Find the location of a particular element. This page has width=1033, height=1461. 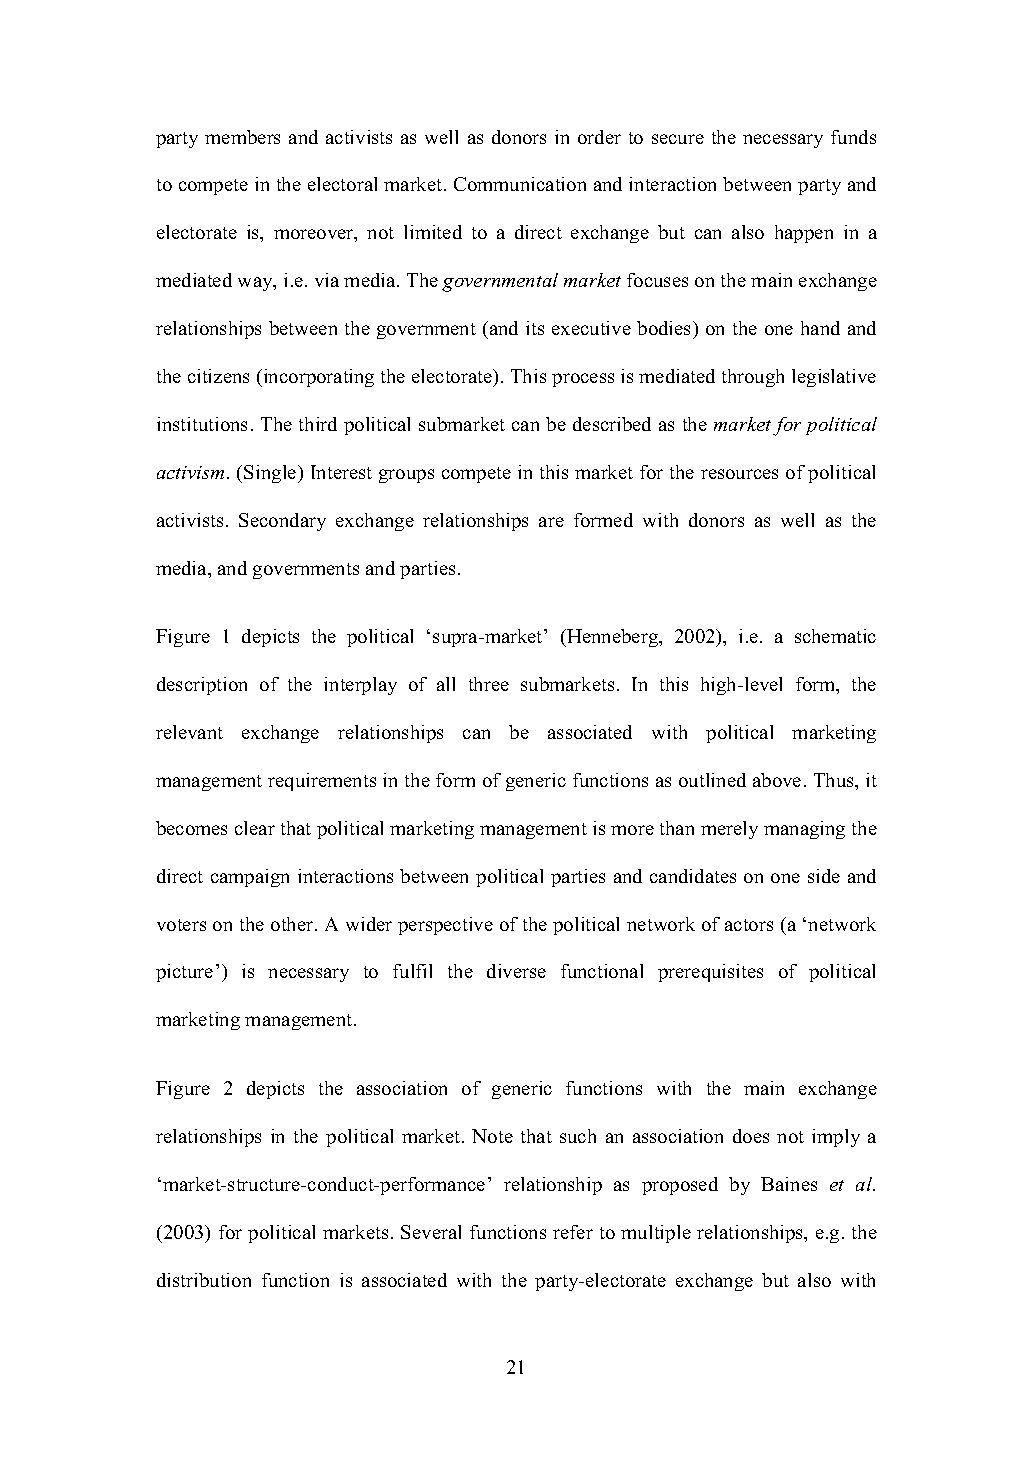

happen is located at coordinates (804, 234).
